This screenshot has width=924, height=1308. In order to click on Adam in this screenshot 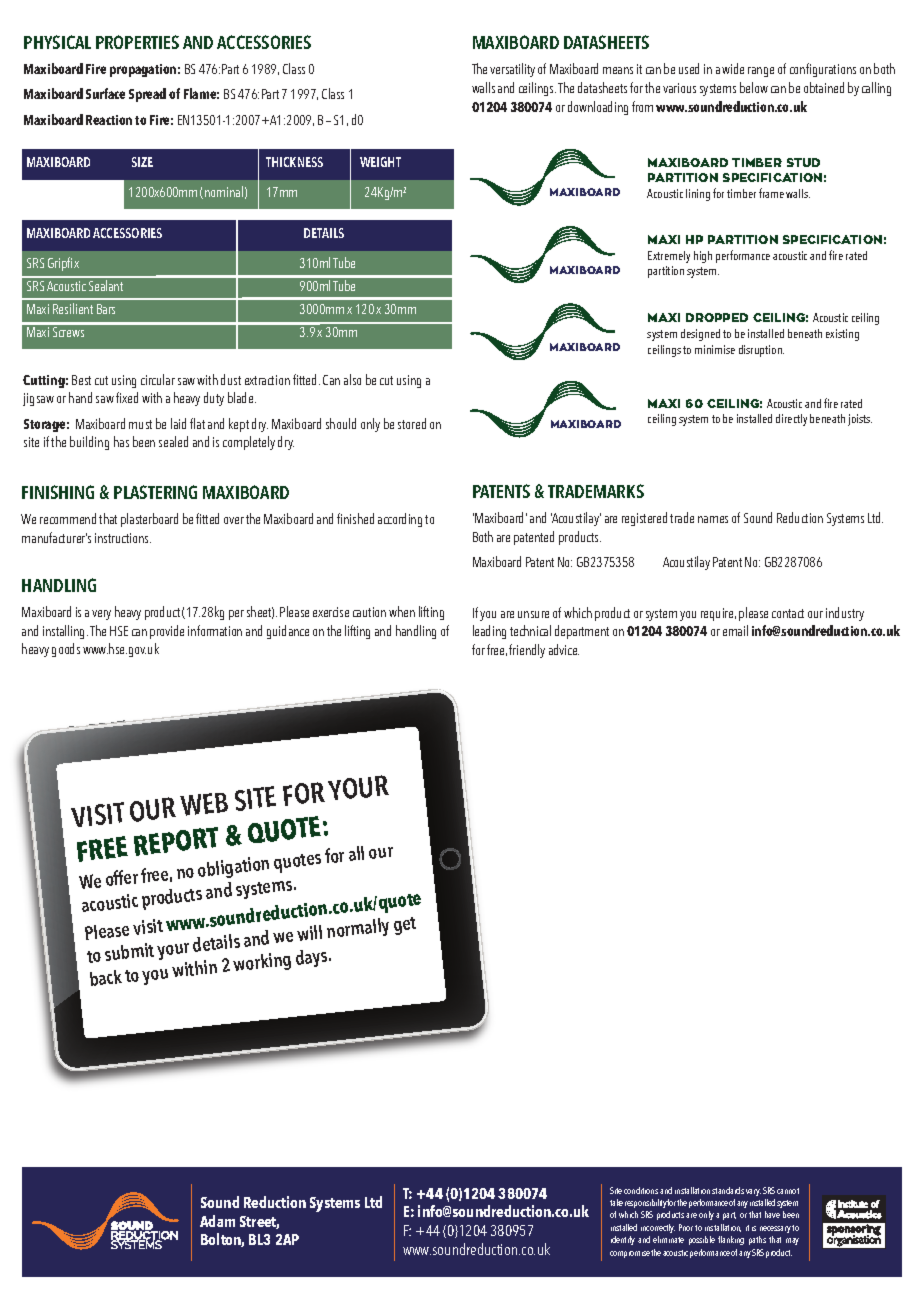, I will do `click(217, 1221)`.
